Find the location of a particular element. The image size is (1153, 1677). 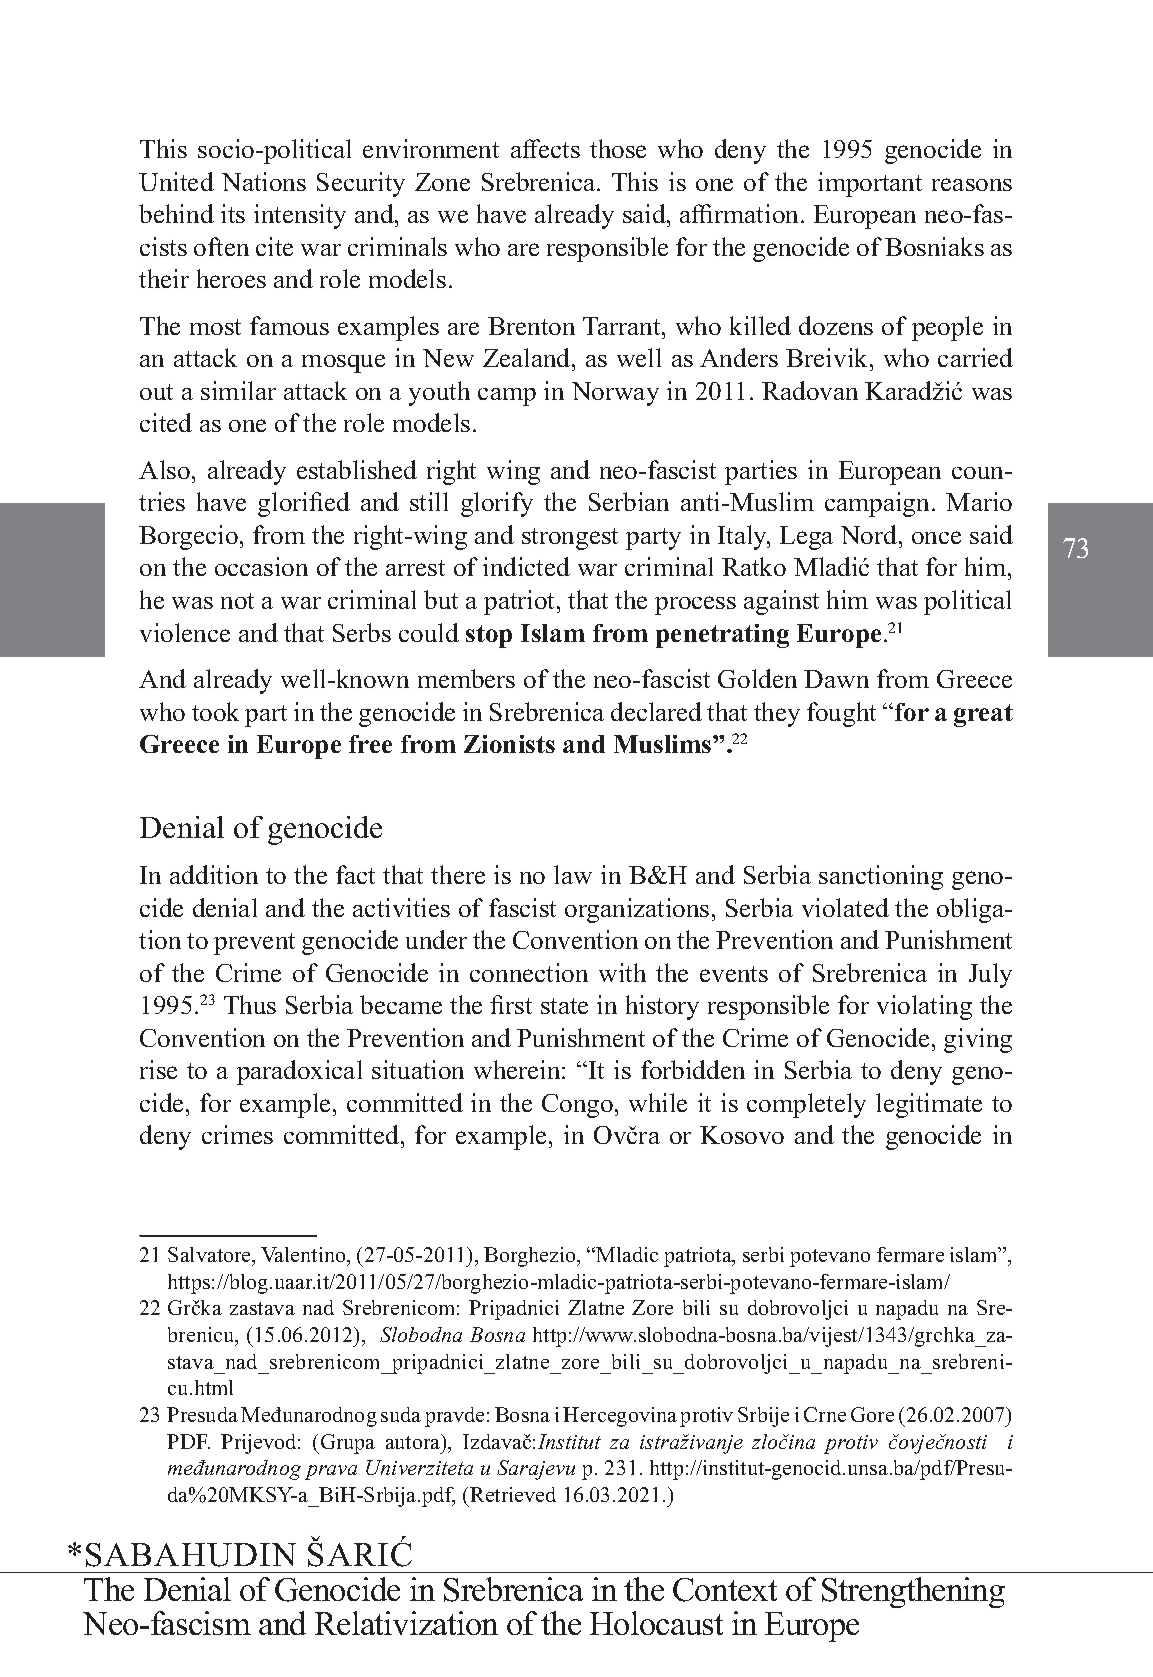

Holocaust is located at coordinates (656, 1623).
